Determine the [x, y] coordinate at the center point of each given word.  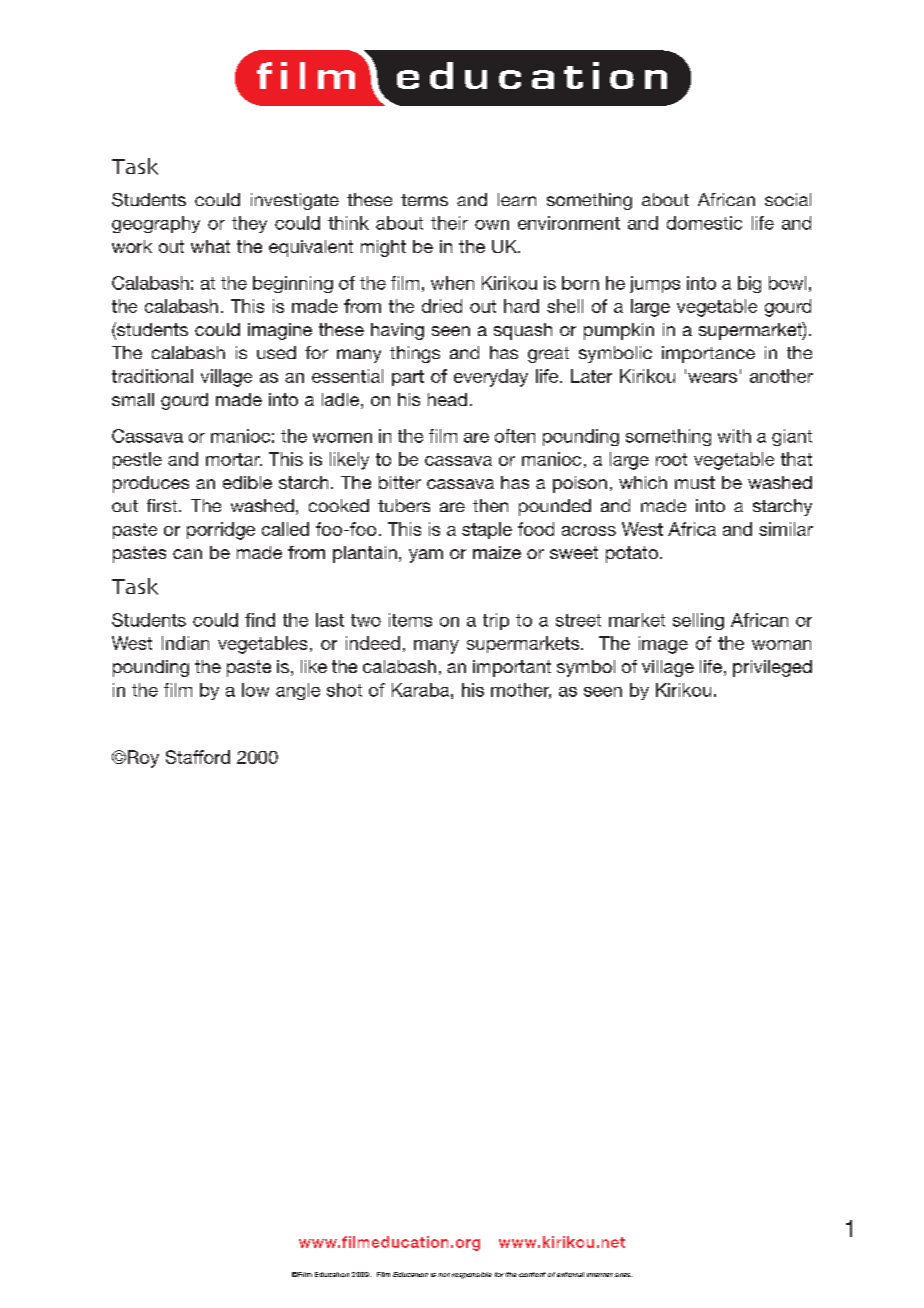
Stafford [198, 757]
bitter [400, 482]
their [449, 223]
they [249, 224]
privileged [772, 668]
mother [521, 691]
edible [247, 482]
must [695, 482]
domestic [704, 223]
